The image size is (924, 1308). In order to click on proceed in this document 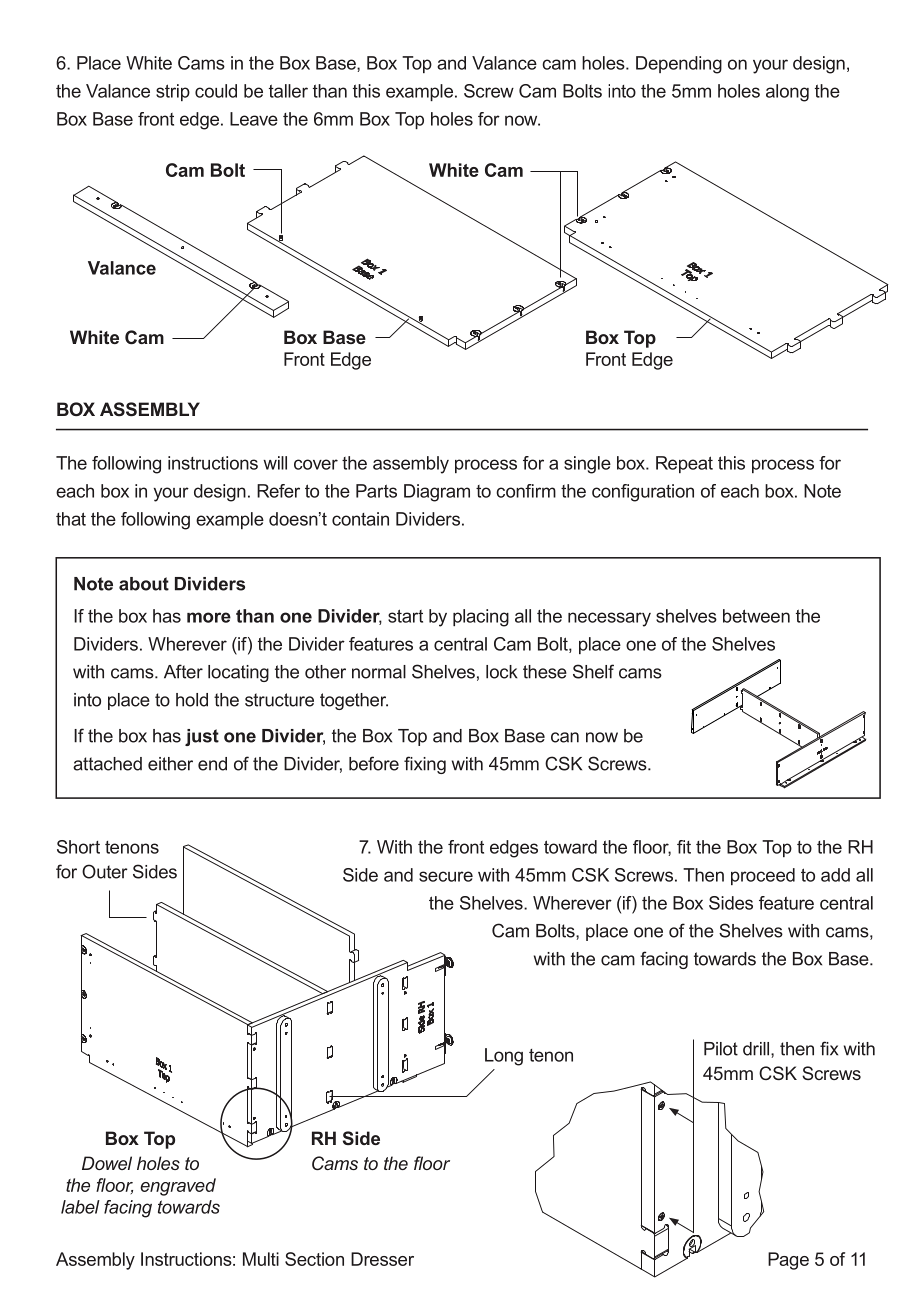, I will do `click(763, 876)`.
